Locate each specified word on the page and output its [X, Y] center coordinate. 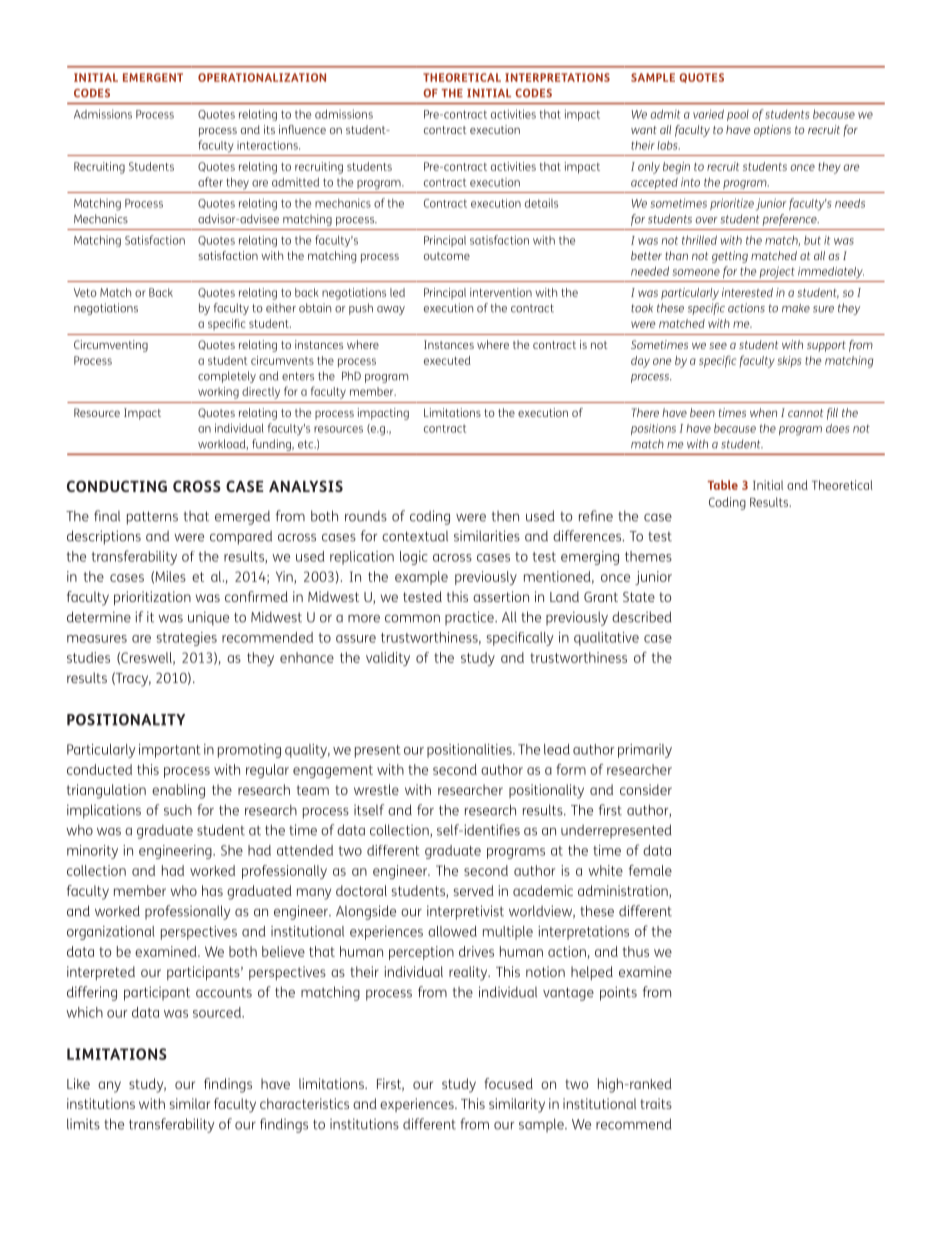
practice [470, 618]
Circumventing [111, 346]
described [642, 617]
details [541, 203]
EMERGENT [153, 77]
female [650, 870]
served [474, 890]
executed [447, 360]
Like [78, 1083]
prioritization [152, 598]
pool [738, 115]
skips [789, 361]
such [178, 810]
